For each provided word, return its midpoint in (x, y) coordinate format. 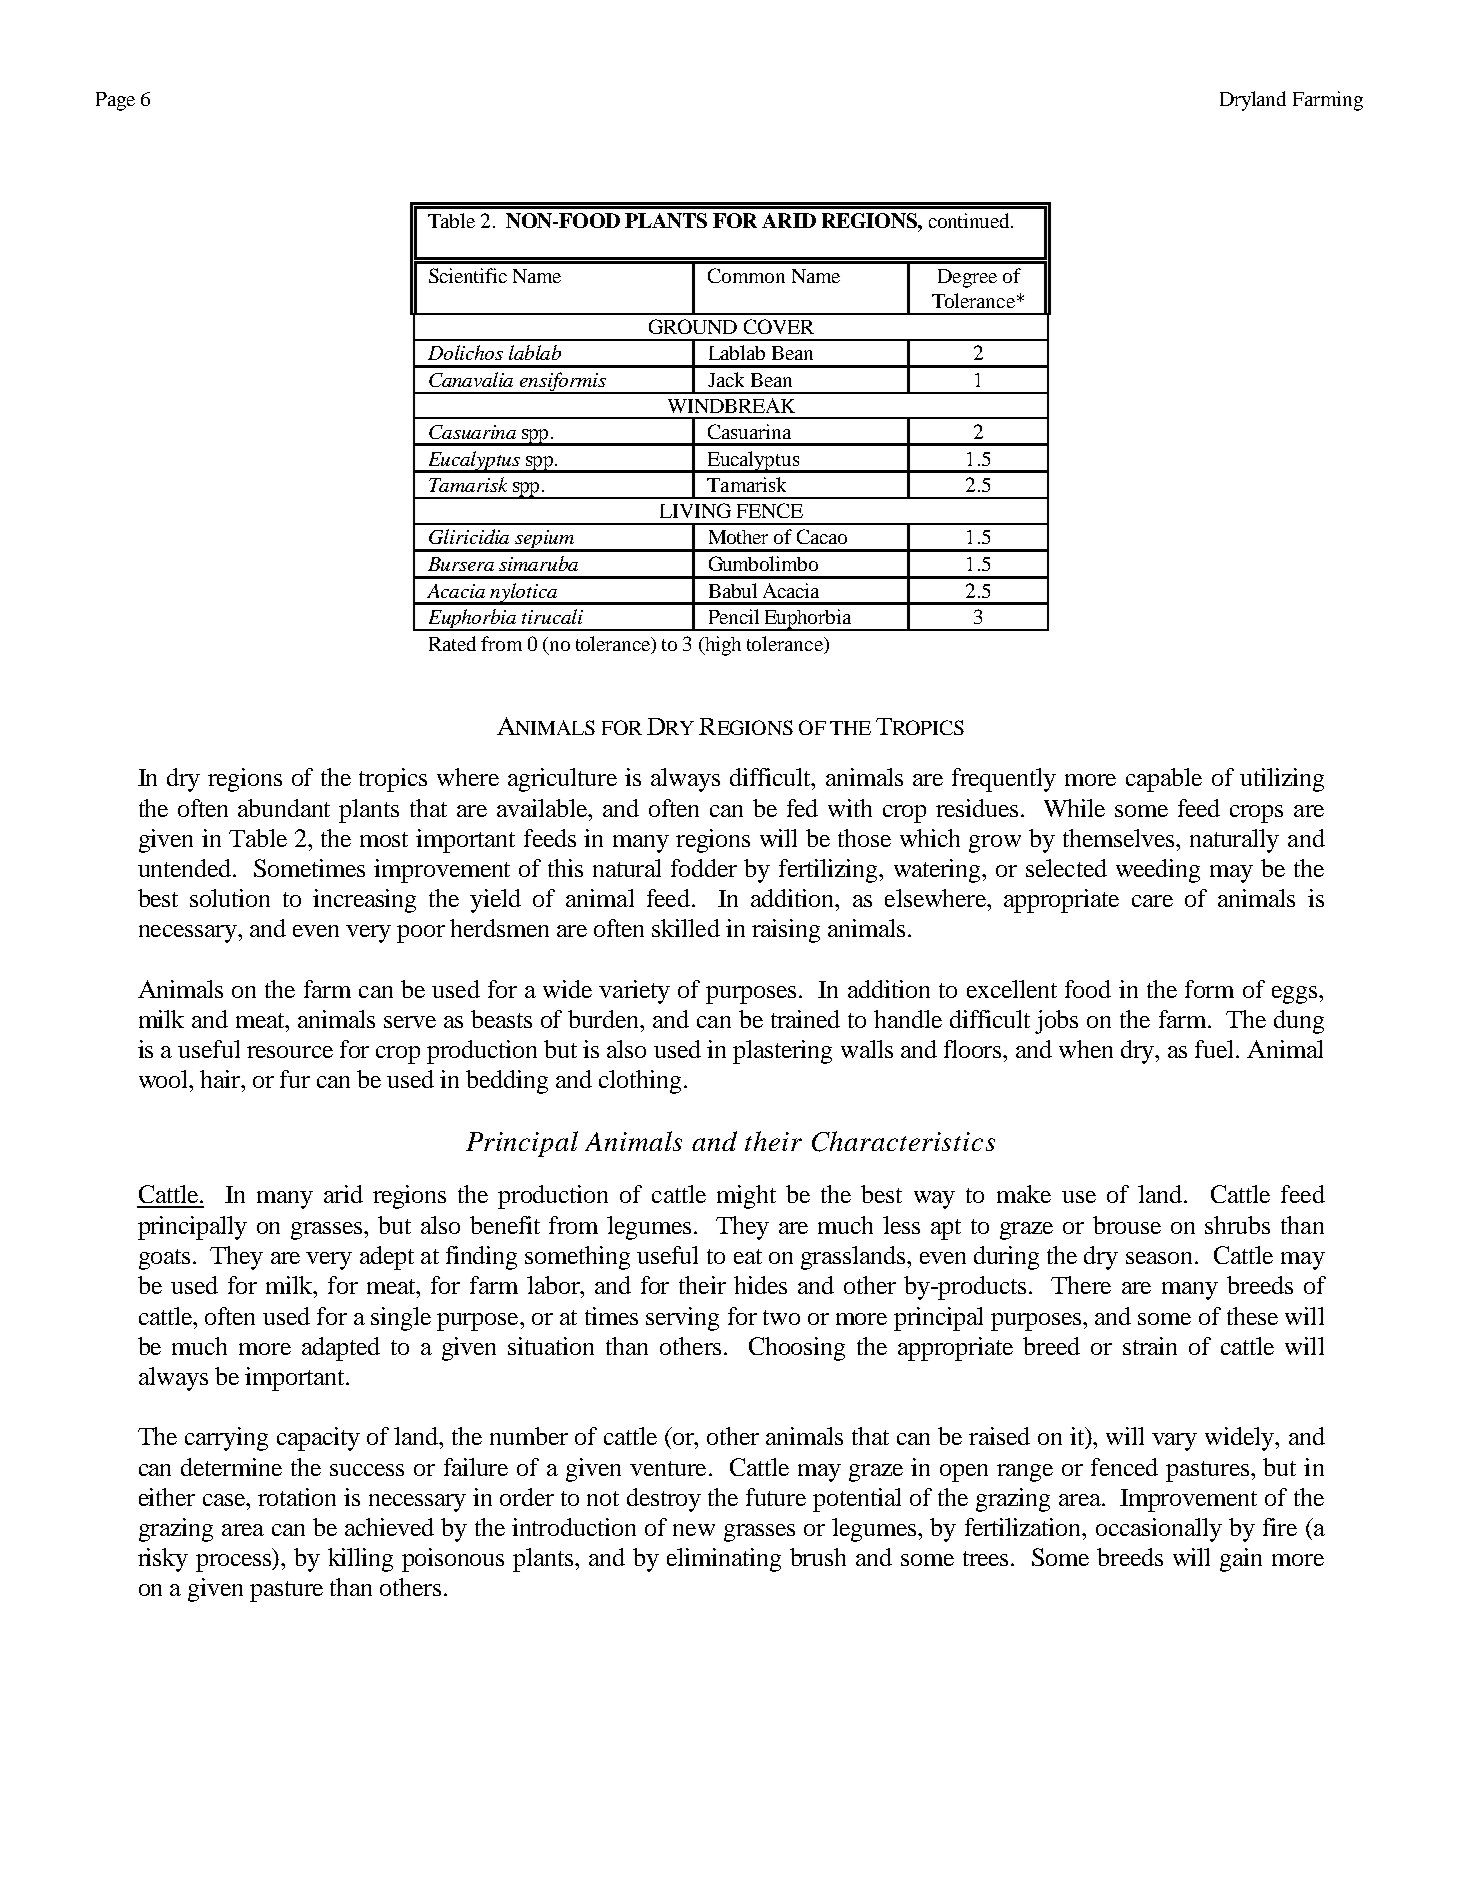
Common (746, 275)
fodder (704, 868)
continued (970, 220)
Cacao (822, 536)
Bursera (461, 564)
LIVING (695, 510)
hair (221, 1079)
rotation (297, 1497)
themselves (1120, 838)
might (746, 1197)
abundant (284, 808)
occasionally (1159, 1530)
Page (115, 101)
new (694, 1530)
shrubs (1237, 1225)
